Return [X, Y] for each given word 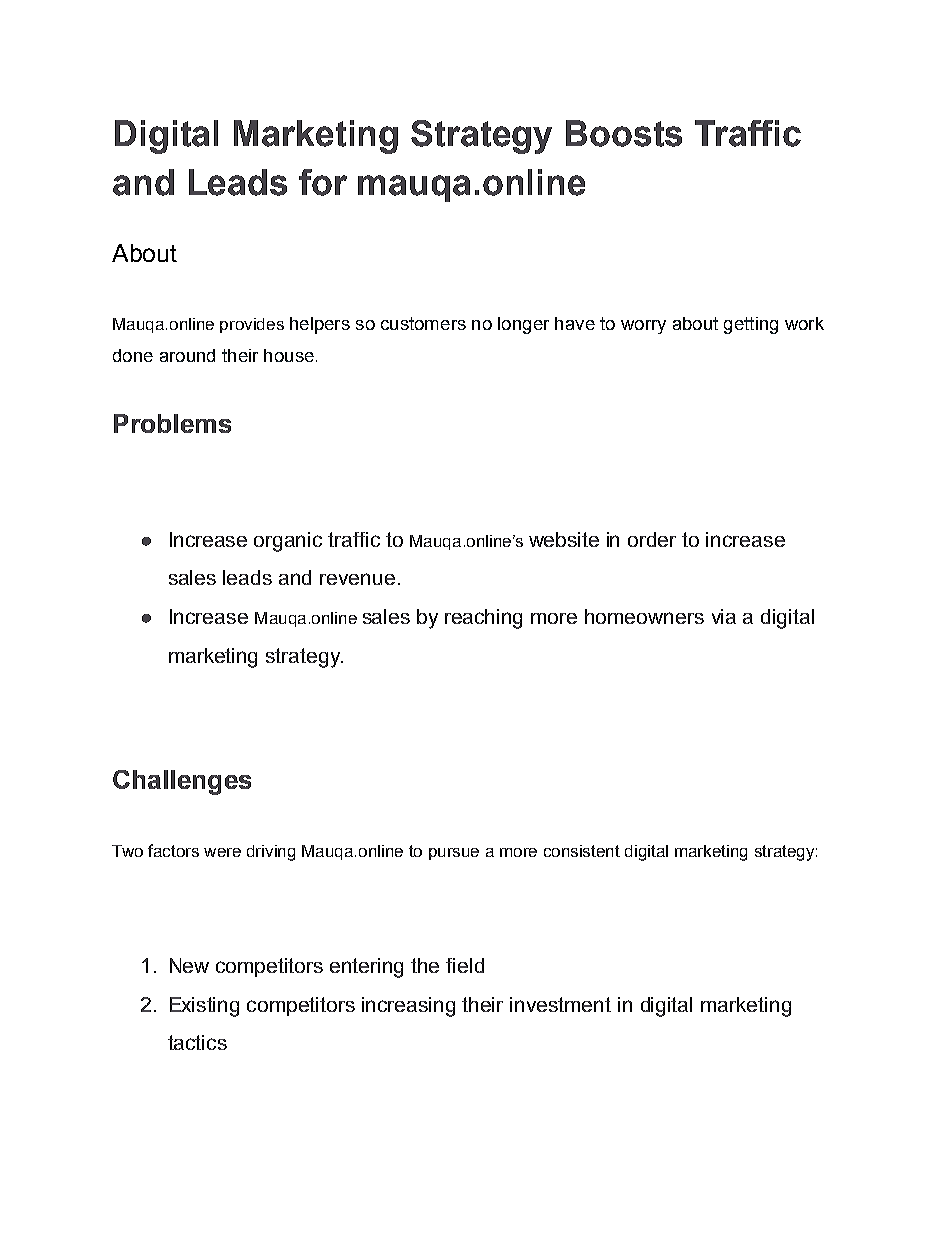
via [724, 616]
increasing [408, 1007]
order [652, 539]
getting [751, 325]
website [564, 539]
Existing [204, 1007]
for [323, 182]
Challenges [182, 782]
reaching [483, 619]
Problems [172, 423]
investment [560, 1004]
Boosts [624, 133]
